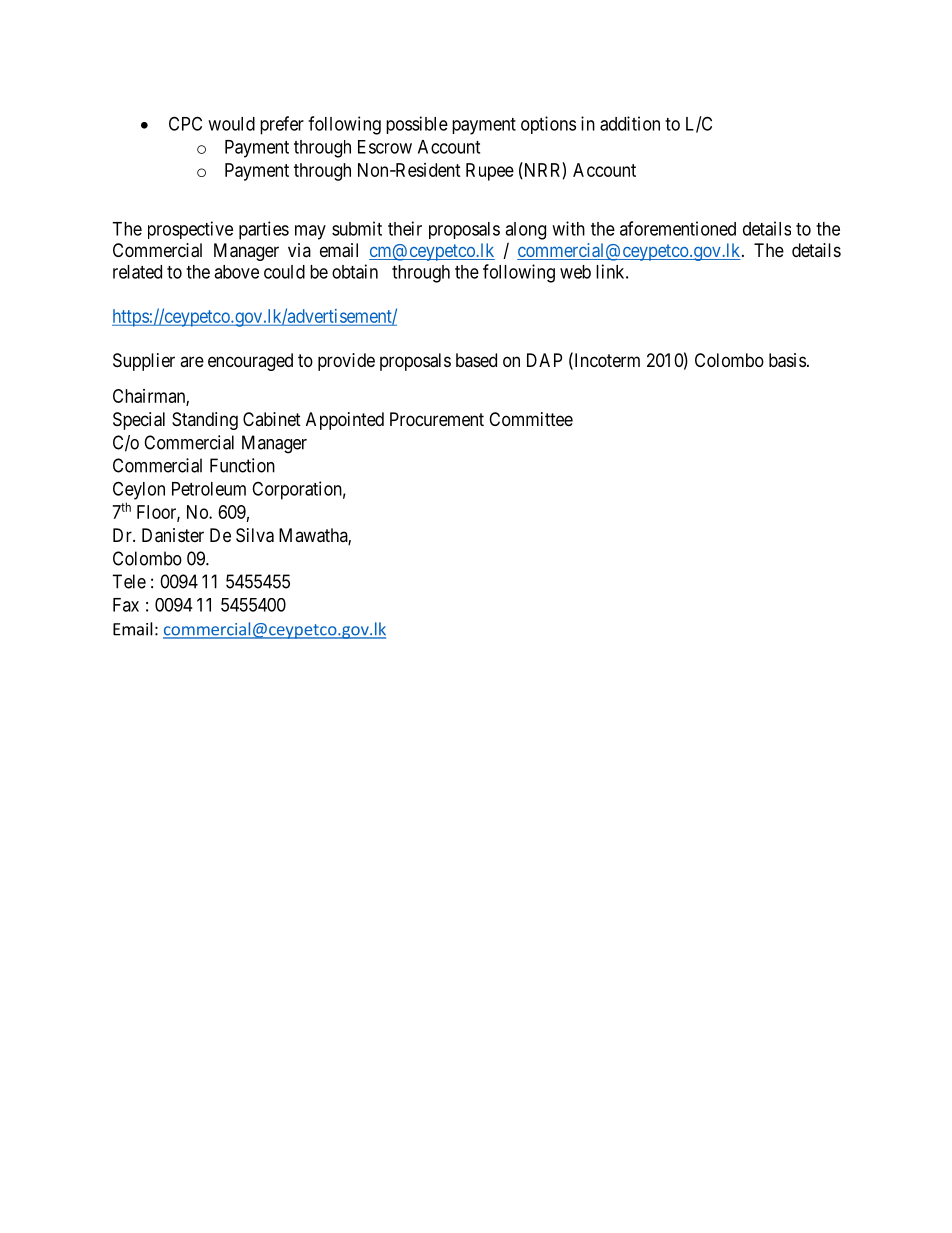  Describe the element at coordinates (630, 123) in the screenshot. I see `addition` at that location.
